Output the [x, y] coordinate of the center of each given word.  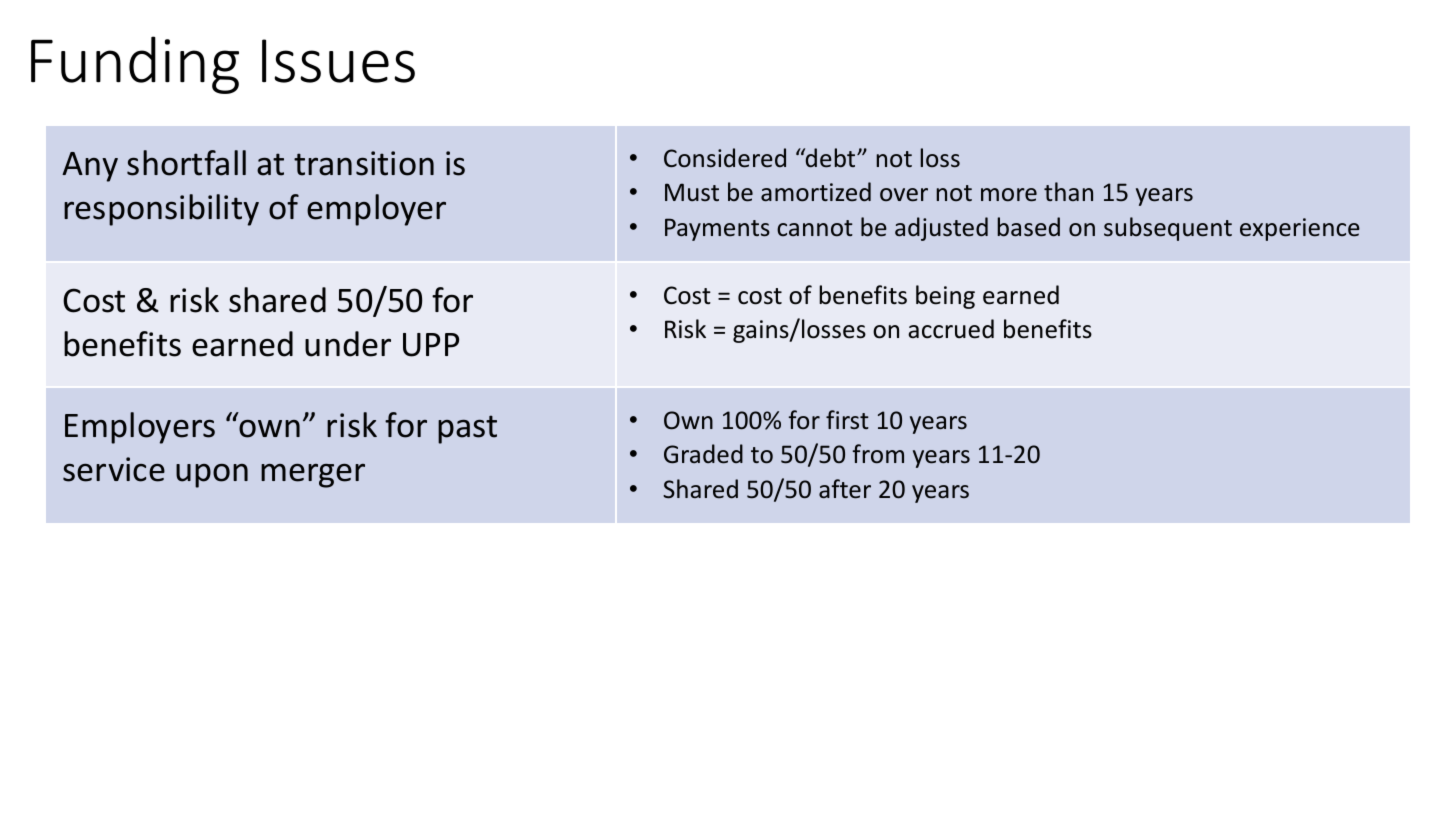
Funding [135, 65]
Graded [703, 454]
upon [212, 476]
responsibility [161, 210]
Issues [338, 61]
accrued [951, 329]
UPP [431, 345]
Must [692, 192]
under [348, 344]
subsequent [1168, 229]
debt [831, 158]
